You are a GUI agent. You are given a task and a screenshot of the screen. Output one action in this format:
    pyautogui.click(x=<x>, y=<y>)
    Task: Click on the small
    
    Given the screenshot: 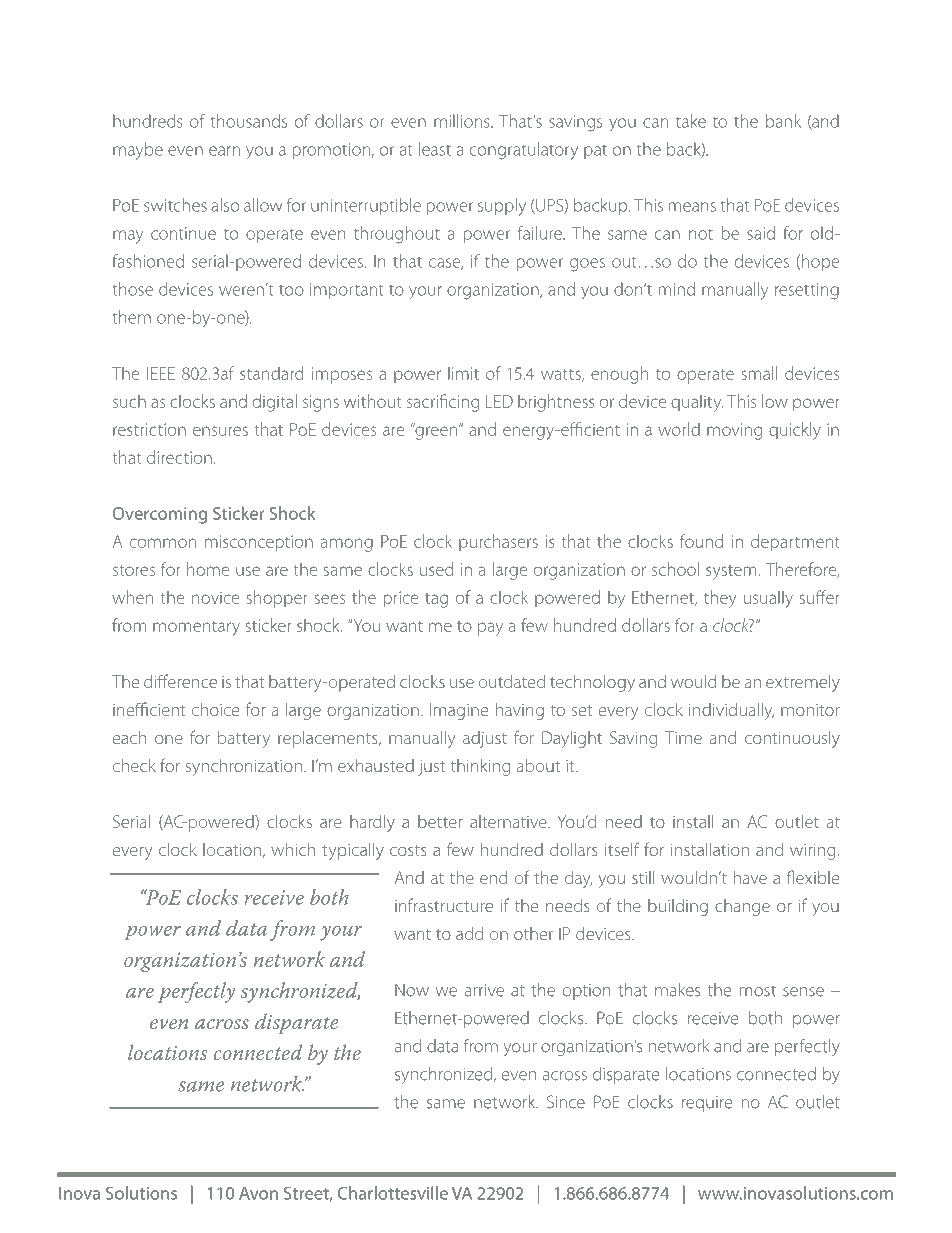 What is the action you would take?
    pyautogui.click(x=759, y=373)
